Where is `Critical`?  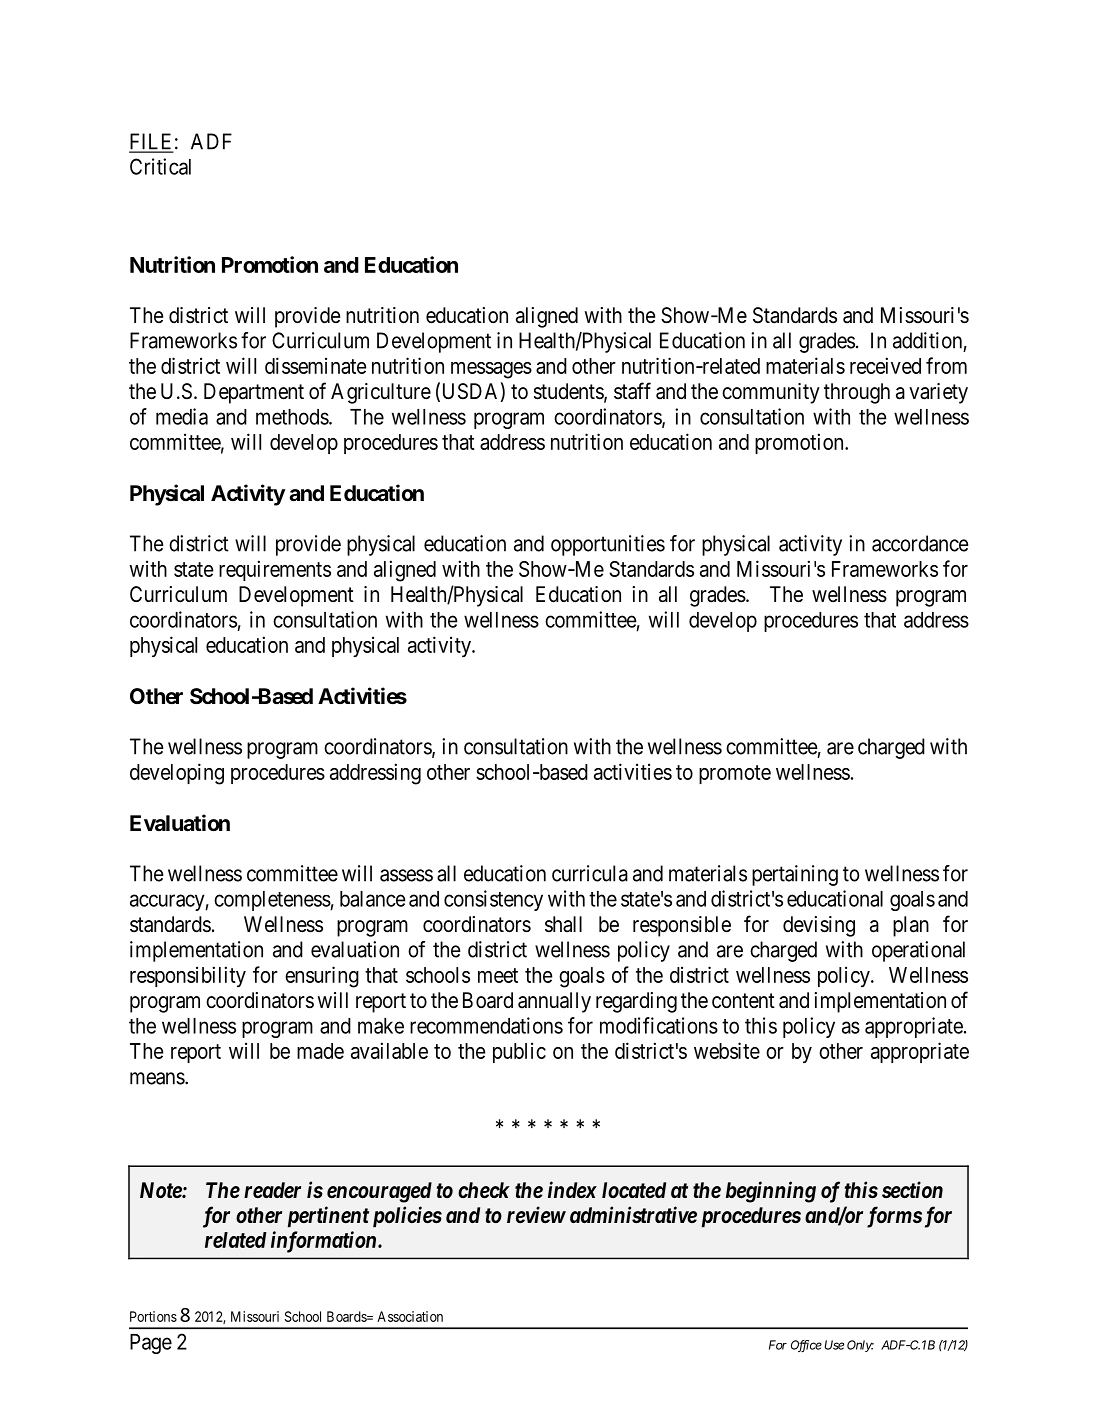 Critical is located at coordinates (160, 166).
